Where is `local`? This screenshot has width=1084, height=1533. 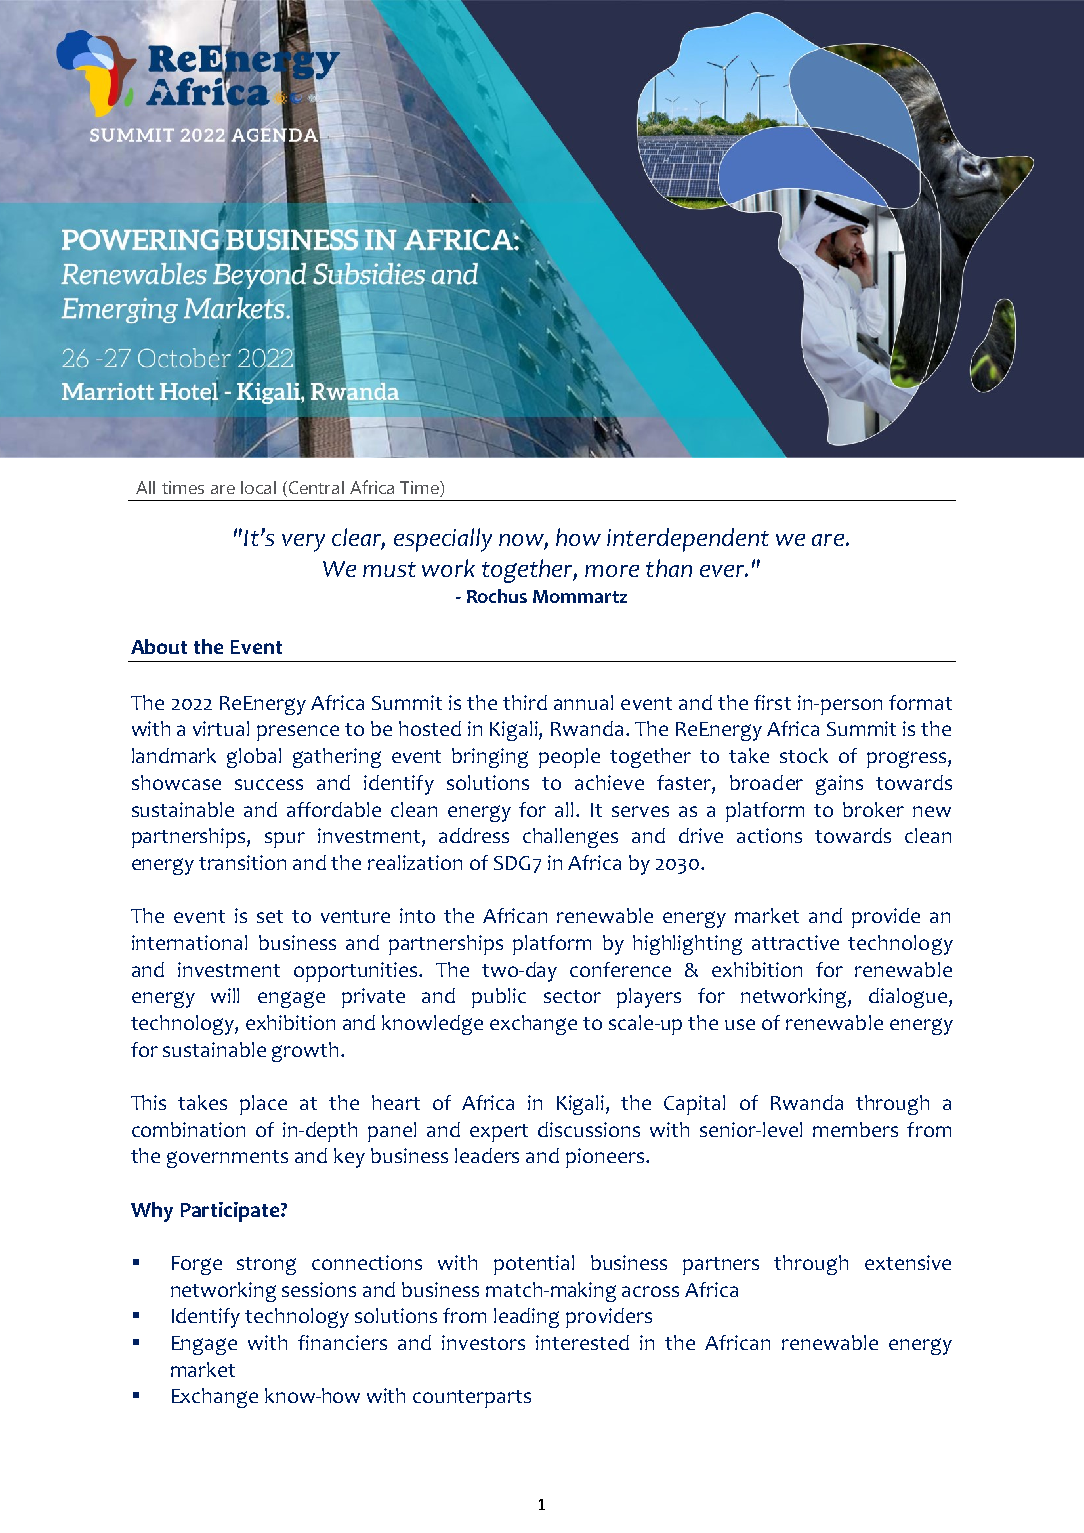 local is located at coordinates (258, 487).
